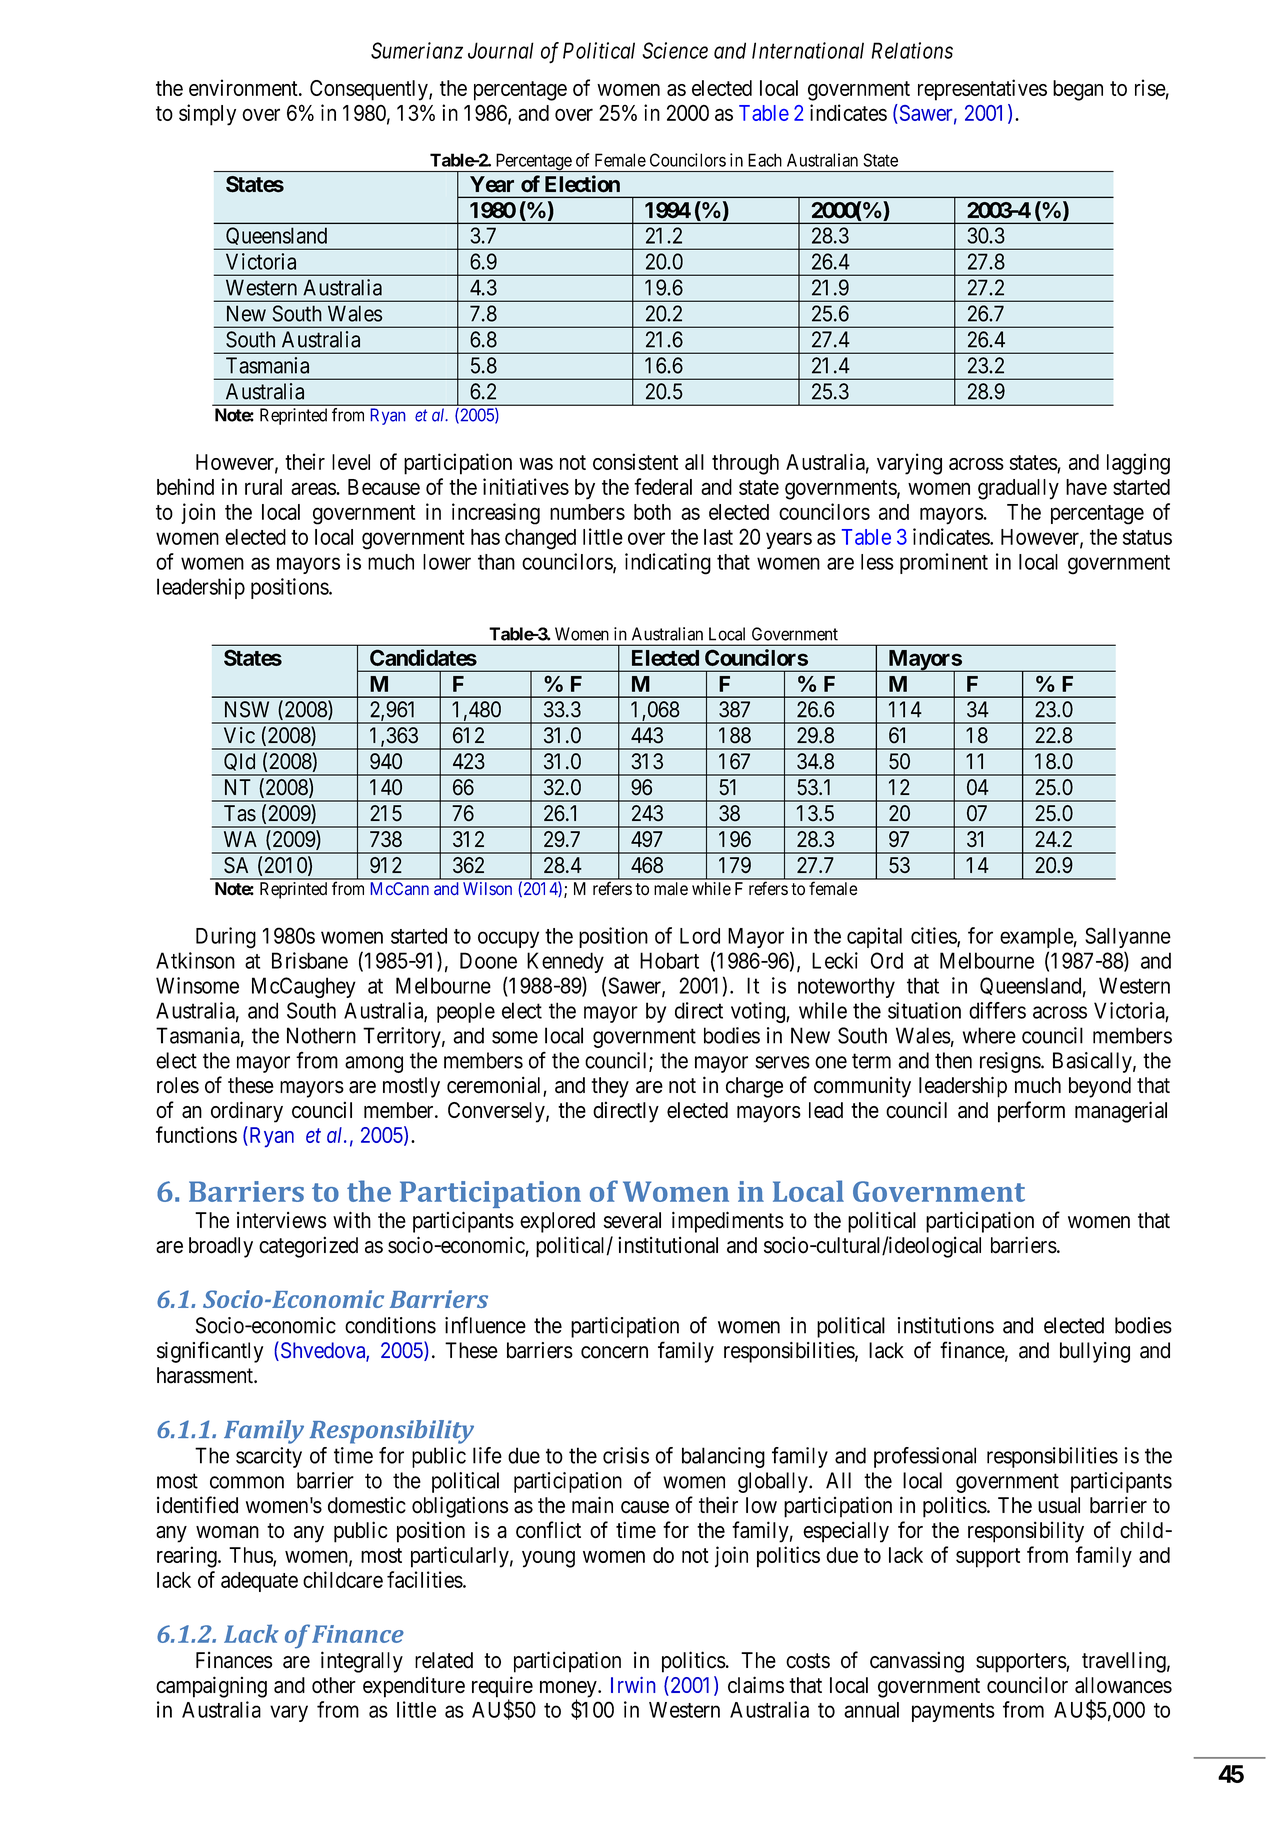 The width and height of the page is (1288, 1822). I want to click on began, so click(1078, 90).
